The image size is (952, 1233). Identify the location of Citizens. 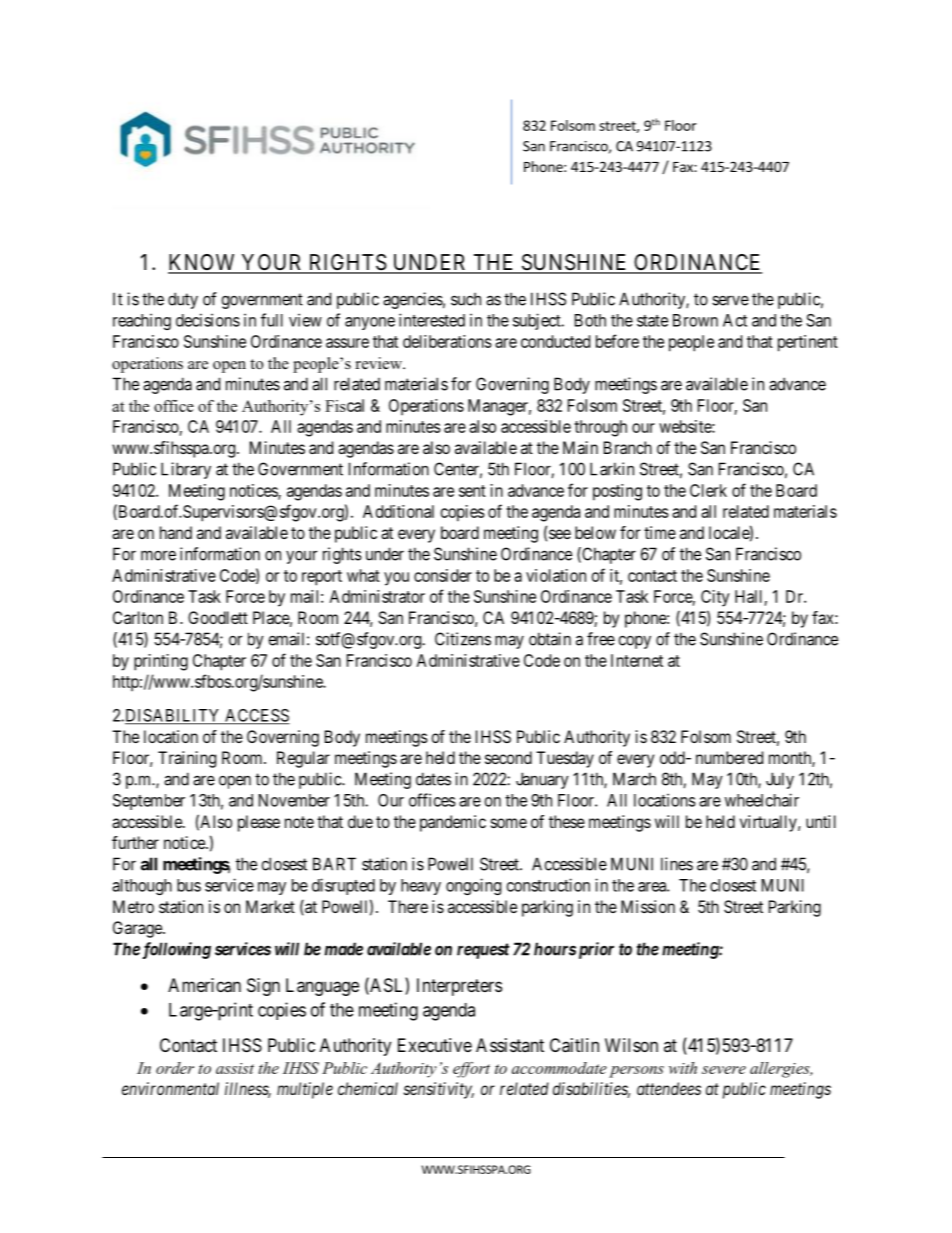
(463, 639).
